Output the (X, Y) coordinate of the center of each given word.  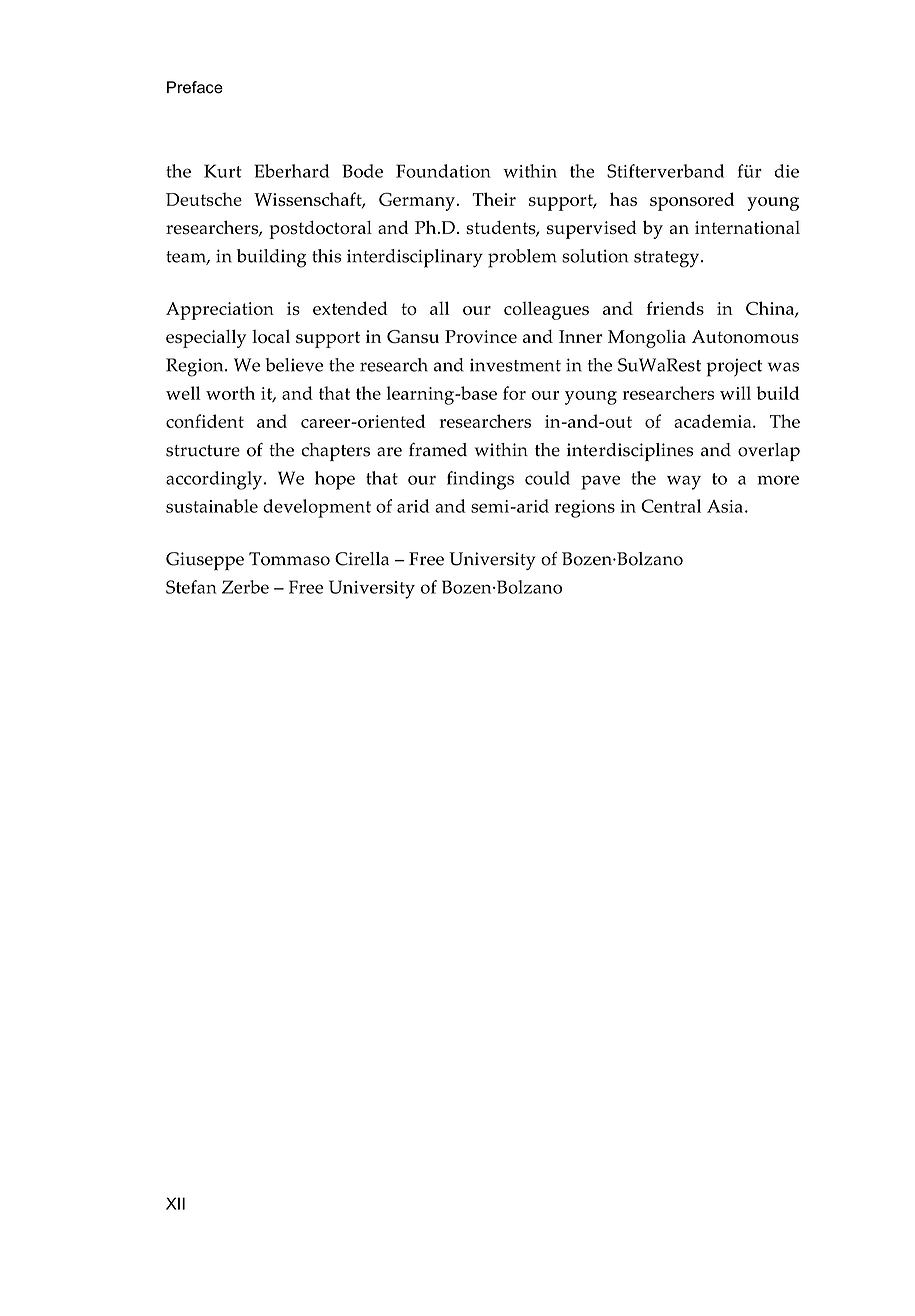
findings (480, 480)
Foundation (443, 171)
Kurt (223, 171)
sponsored (692, 201)
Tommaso (289, 559)
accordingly (215, 480)
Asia (725, 506)
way (684, 482)
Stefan (191, 587)
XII (175, 1203)
